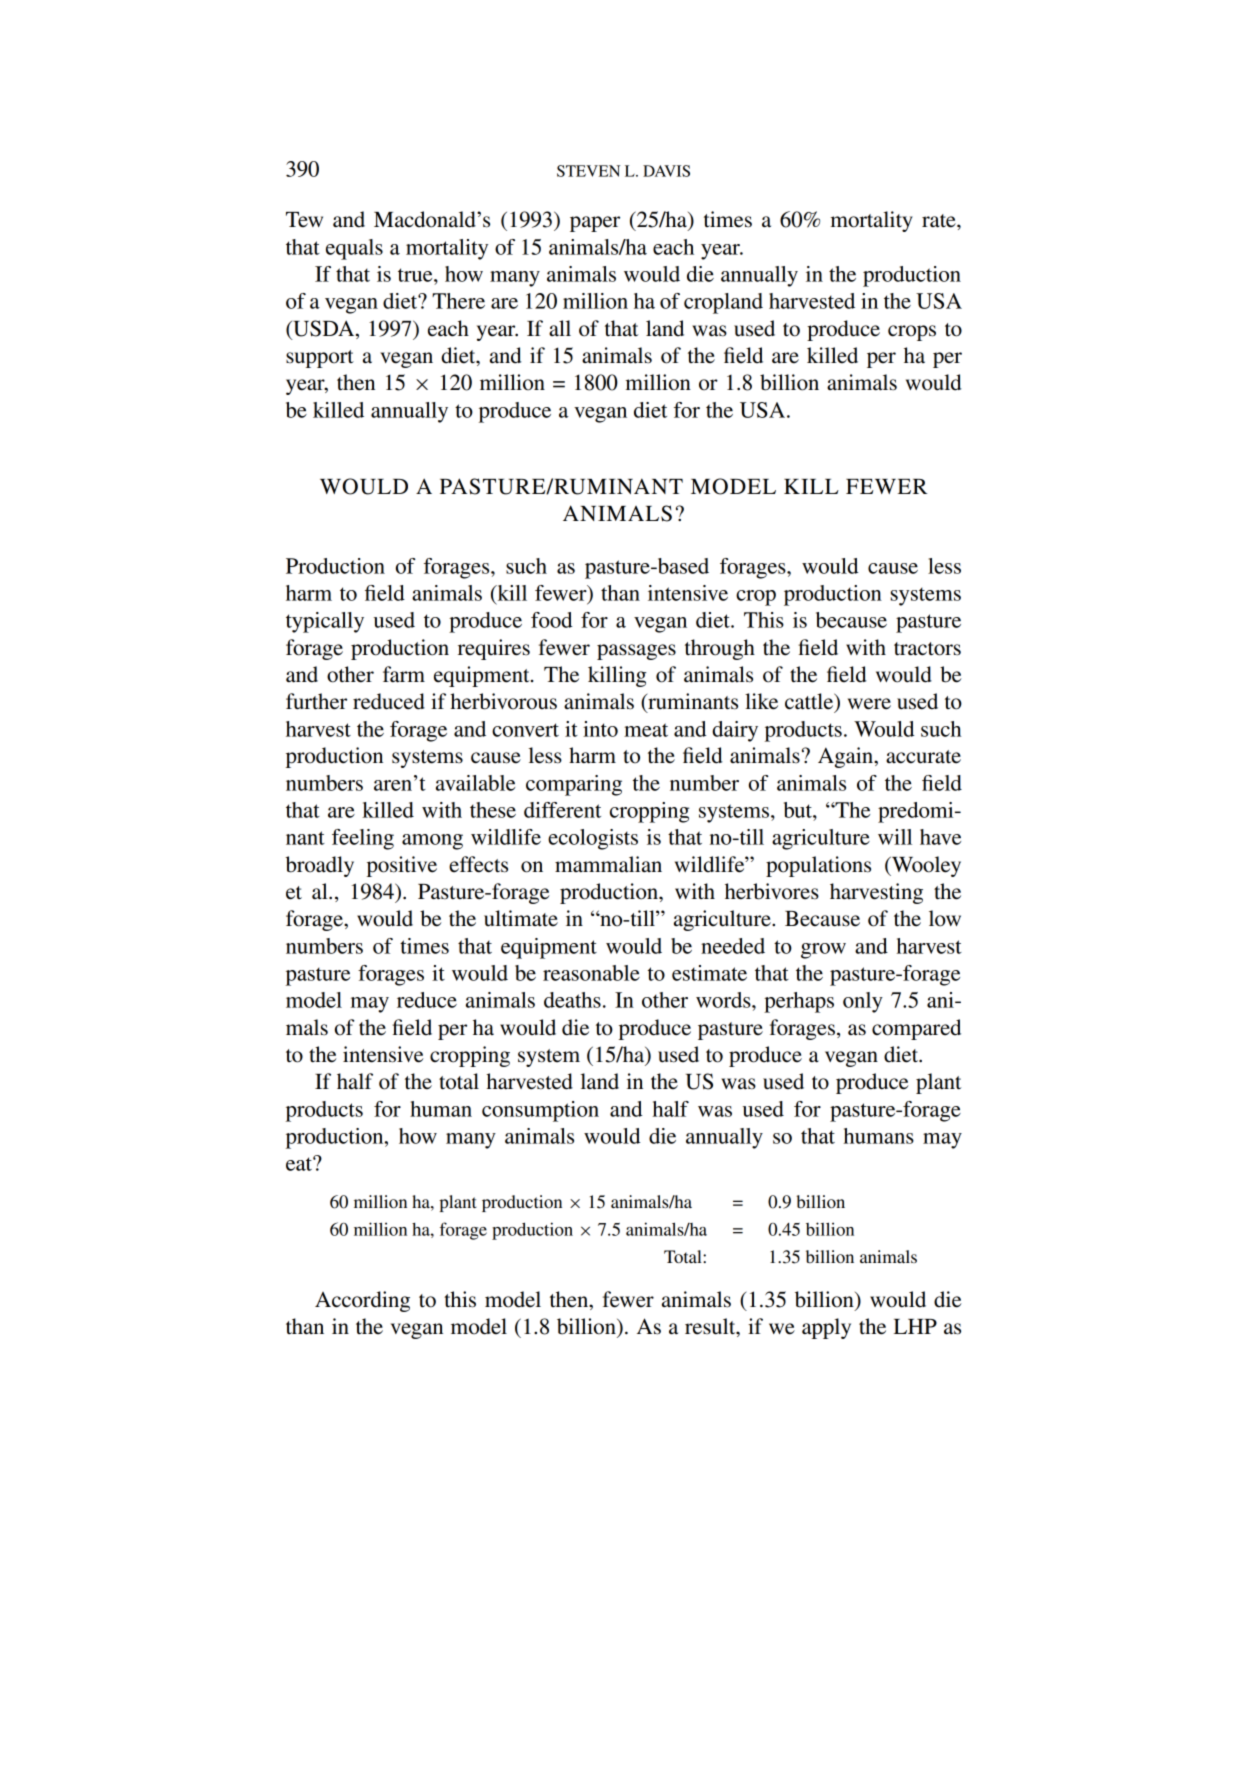  I want to click on further, so click(316, 701).
